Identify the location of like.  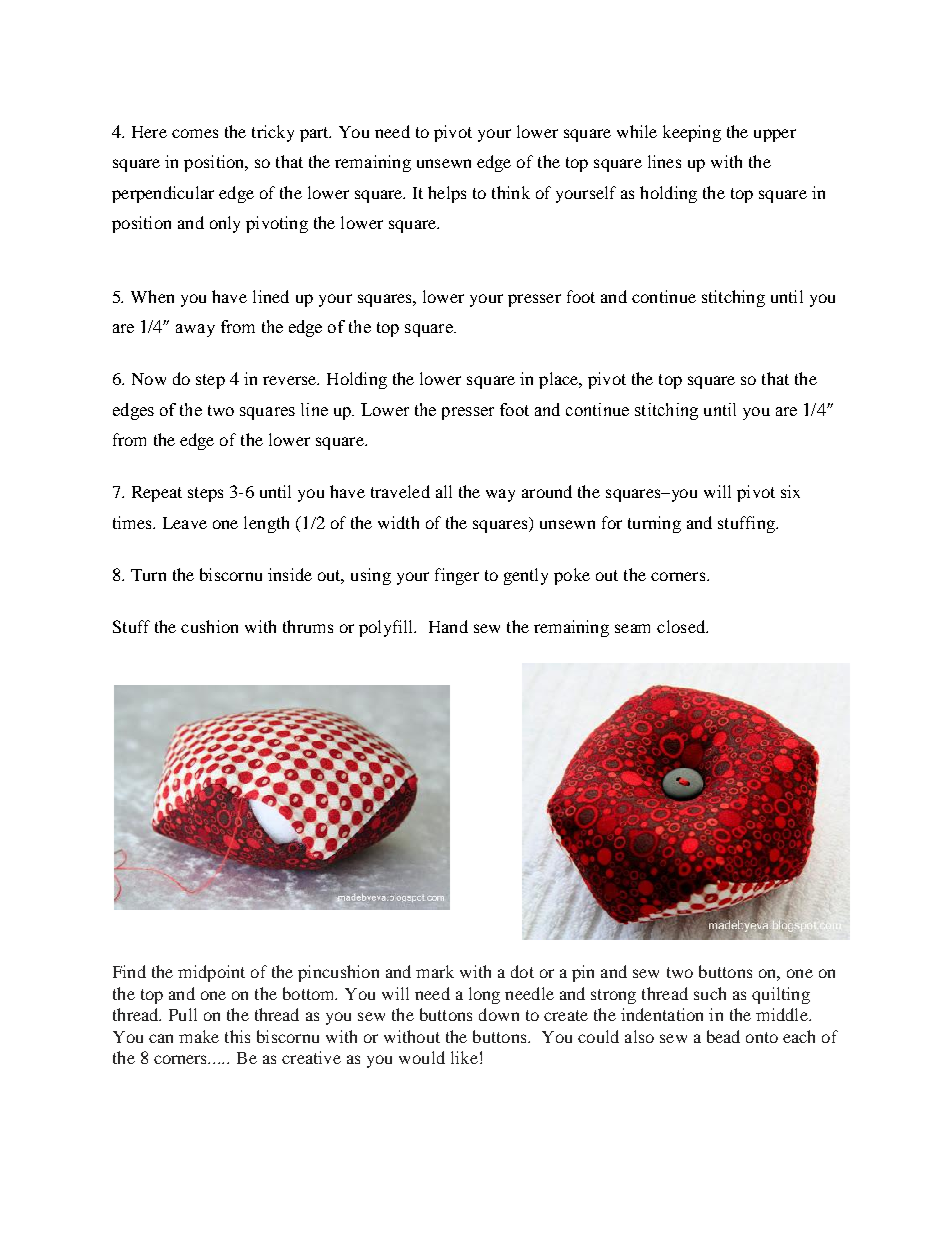
(464, 1057).
